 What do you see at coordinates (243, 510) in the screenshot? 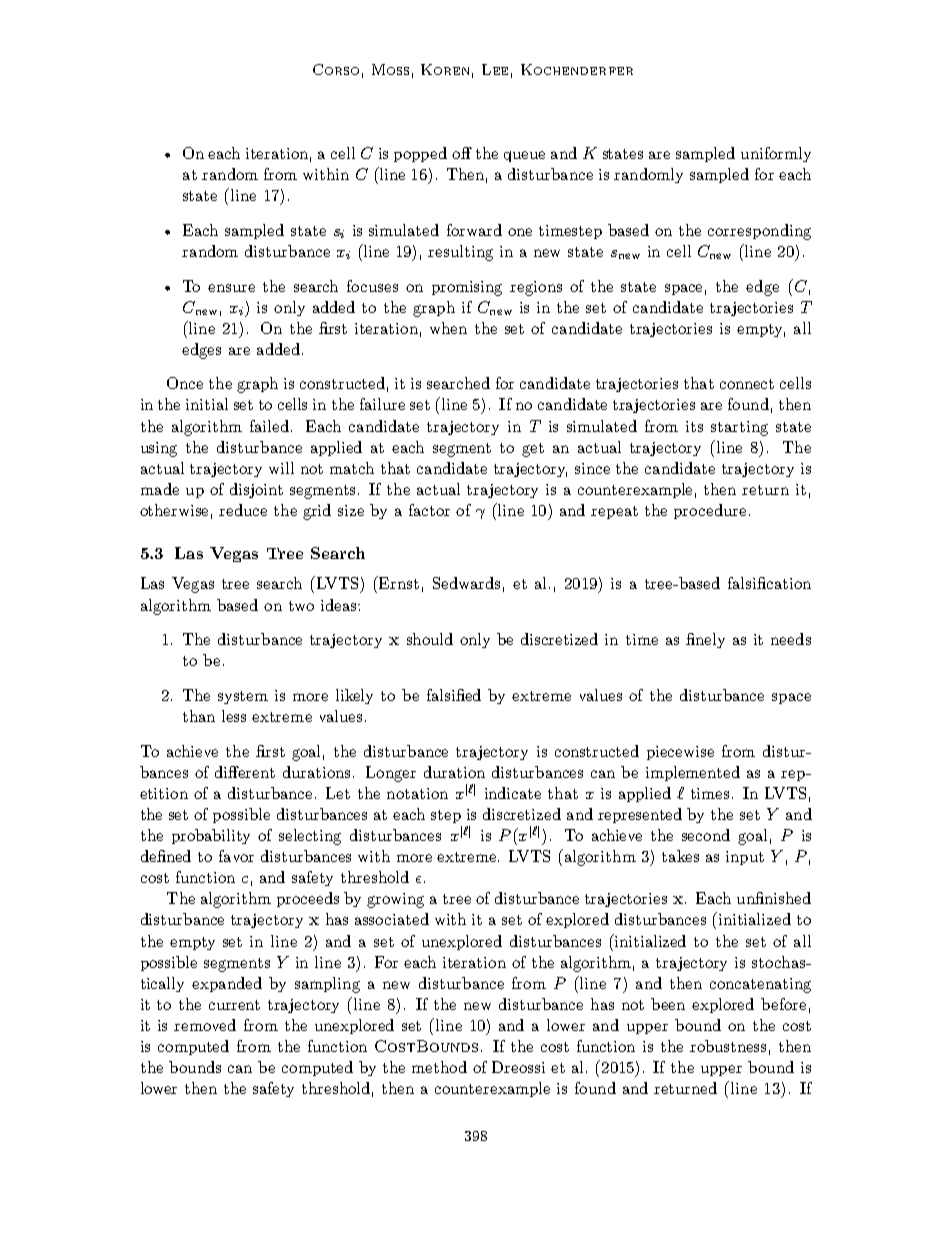
I see `reduce` at bounding box center [243, 510].
